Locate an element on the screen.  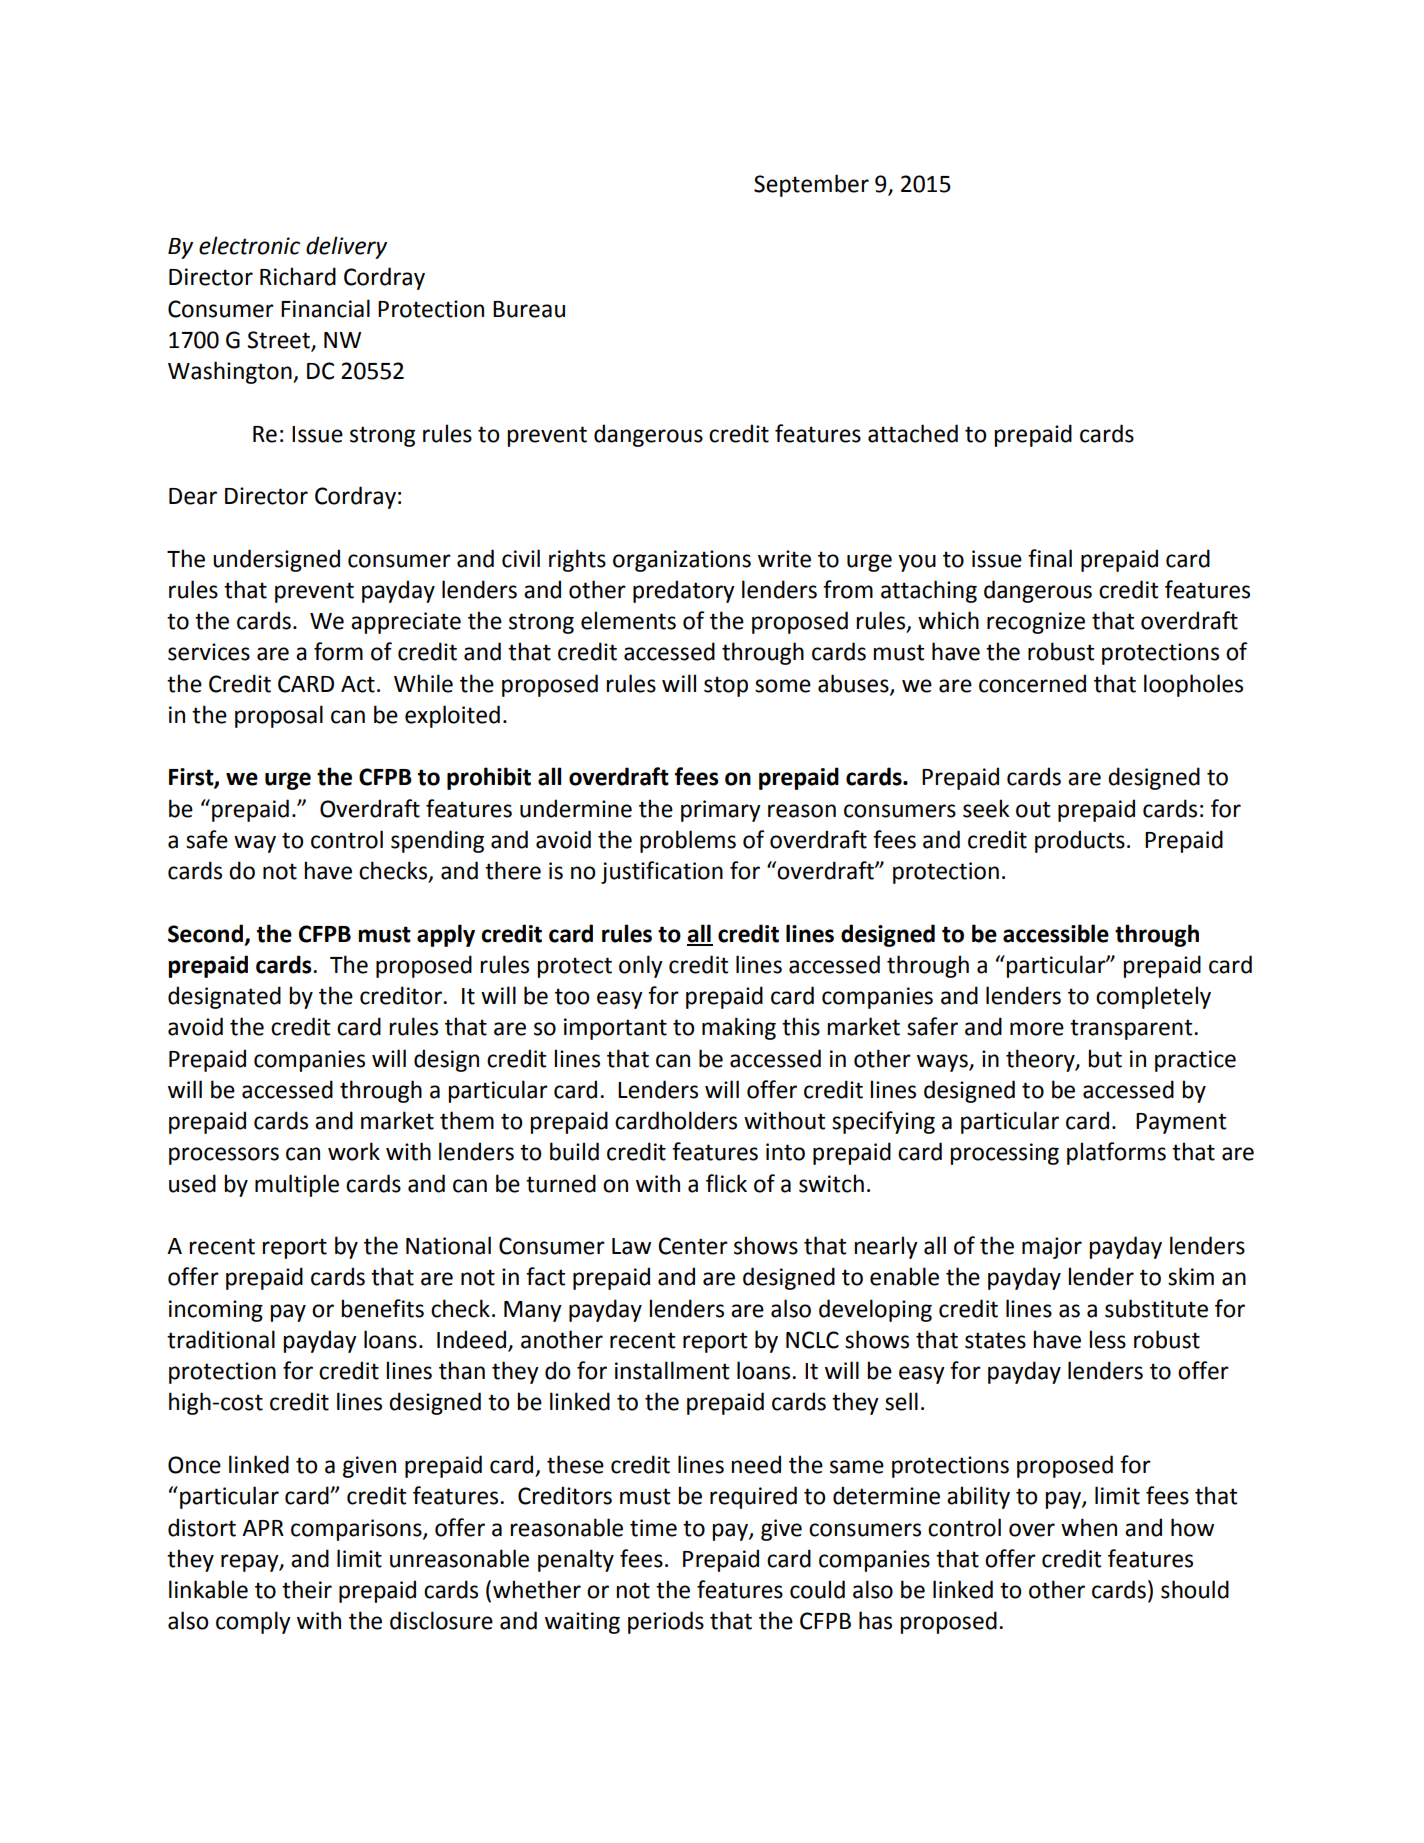
their is located at coordinates (307, 1589).
